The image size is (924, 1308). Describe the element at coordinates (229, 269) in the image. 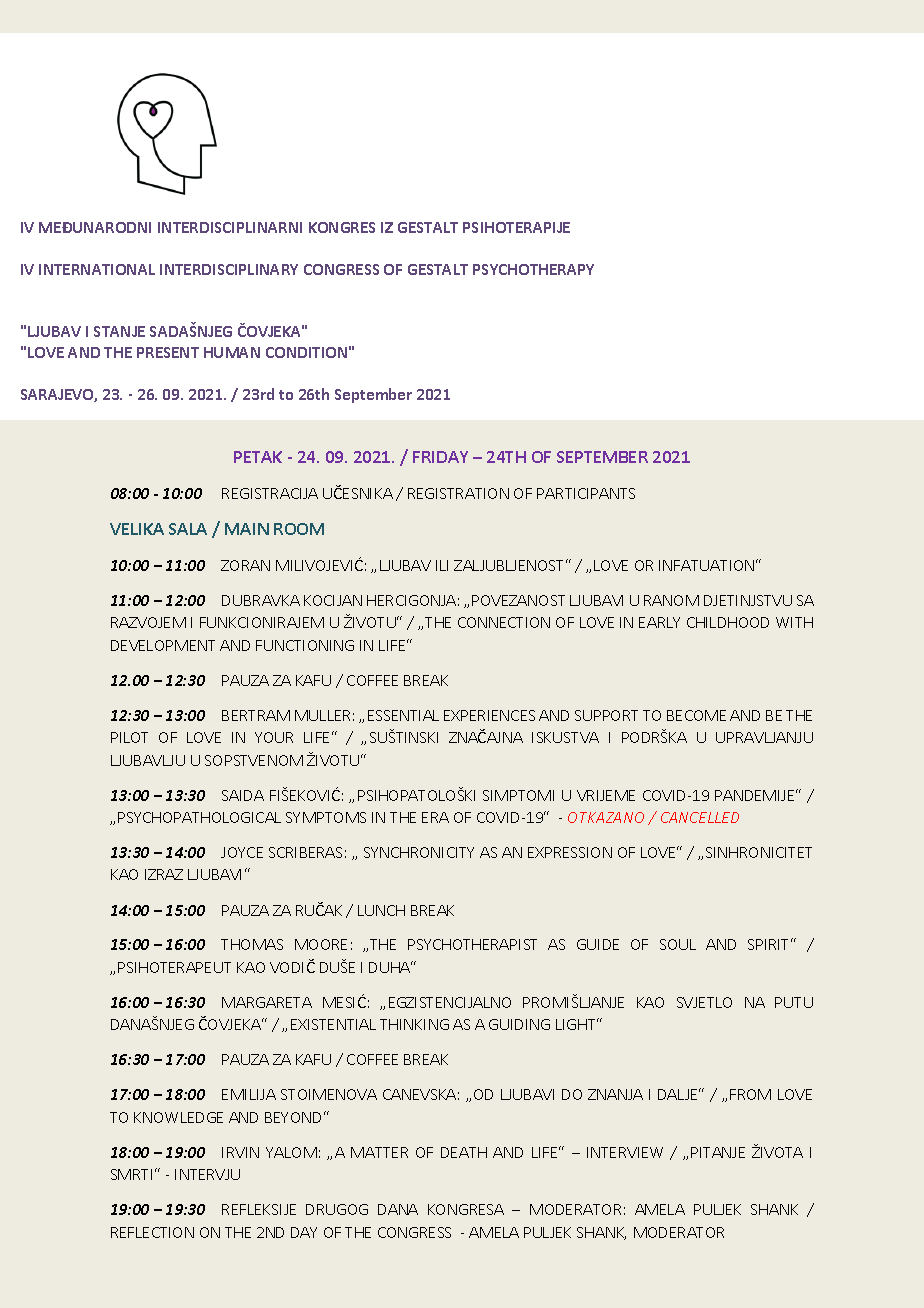

I see `INTERDISCIPLINARY` at that location.
